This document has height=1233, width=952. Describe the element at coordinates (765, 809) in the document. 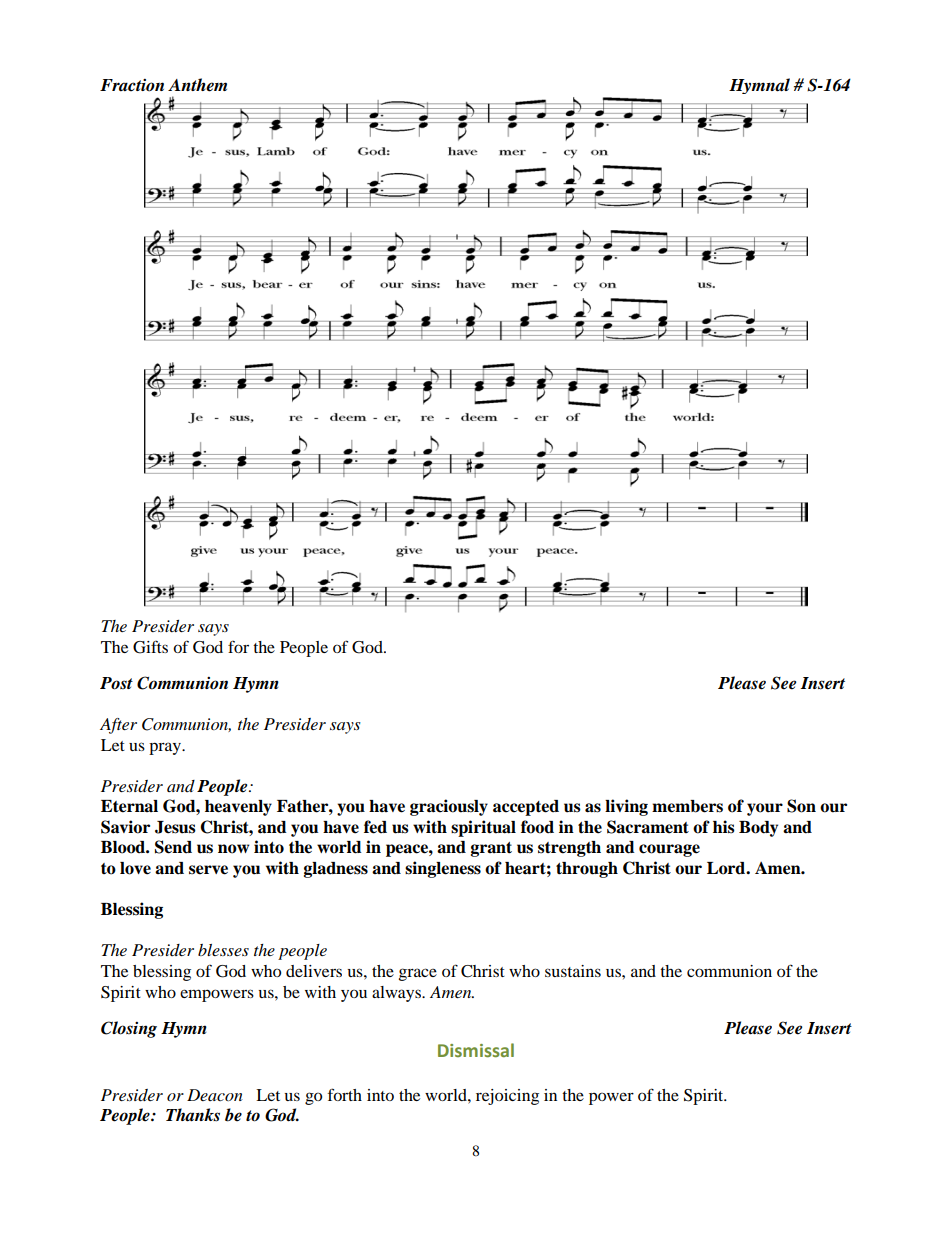

I see `your` at that location.
